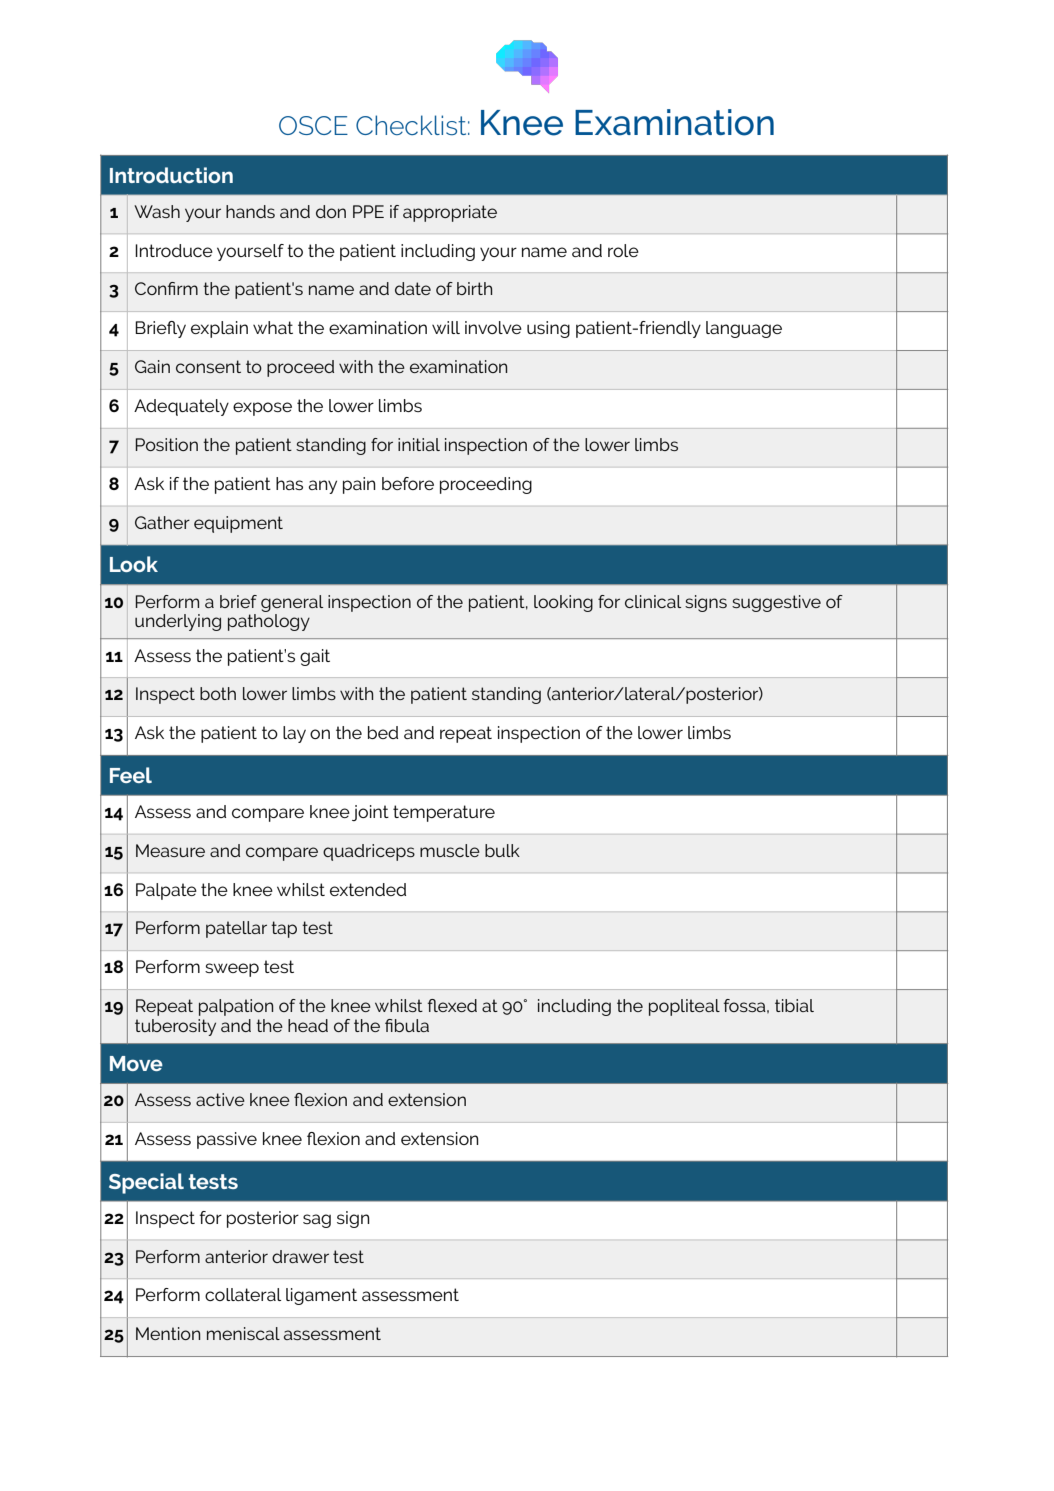  I want to click on appropriate, so click(450, 213).
